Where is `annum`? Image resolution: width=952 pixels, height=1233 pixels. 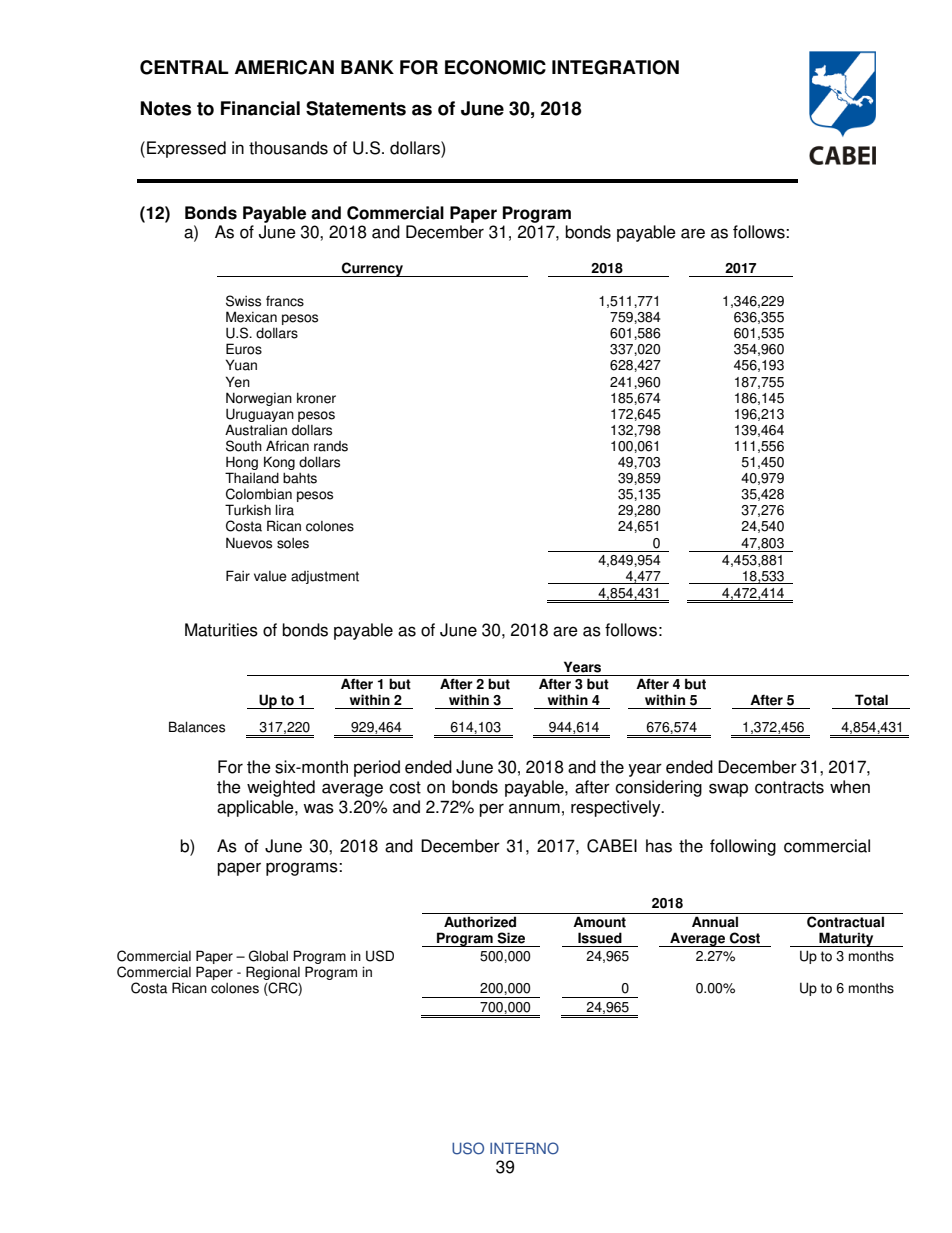
annum is located at coordinates (534, 808).
